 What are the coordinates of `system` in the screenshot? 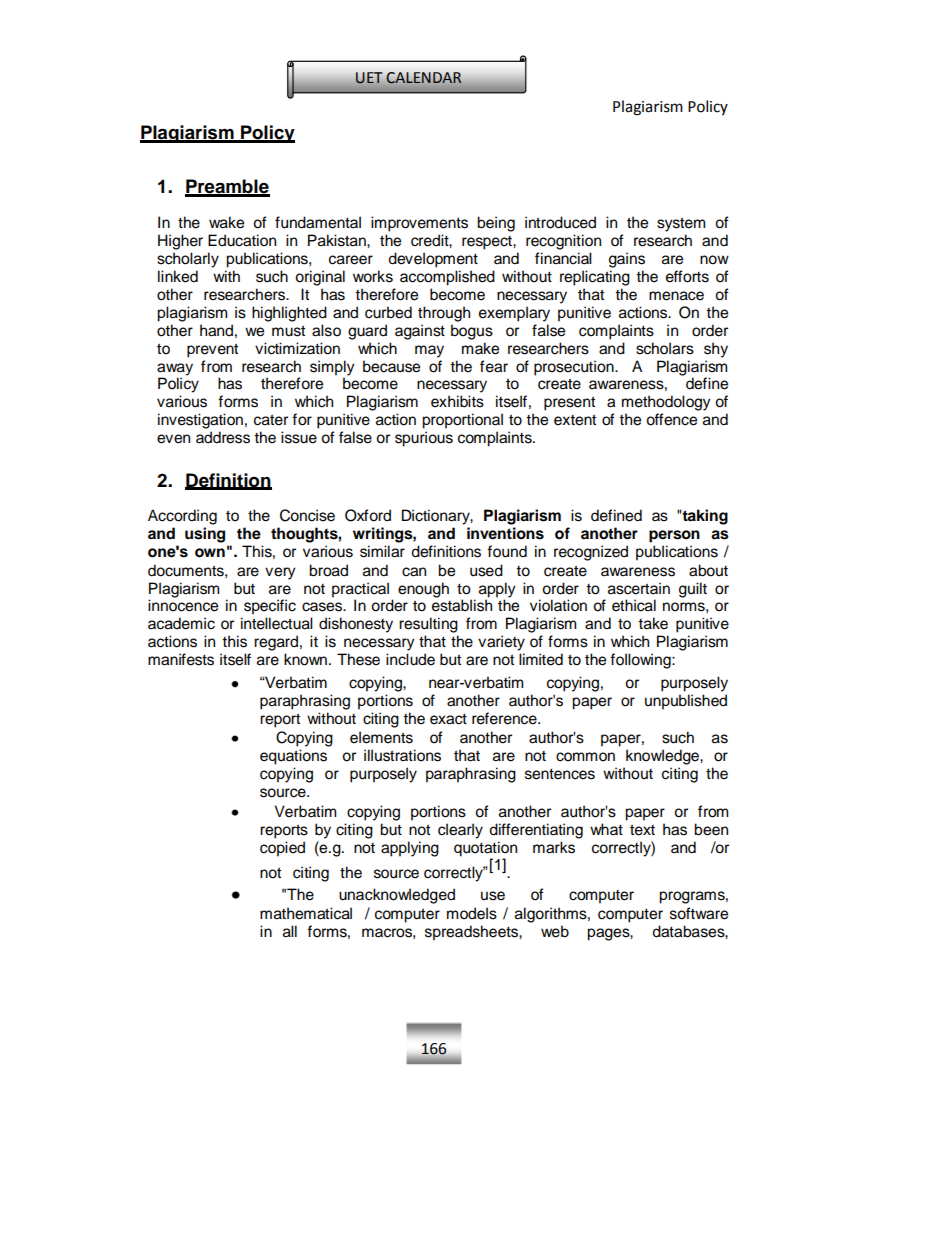 It's located at (681, 224).
